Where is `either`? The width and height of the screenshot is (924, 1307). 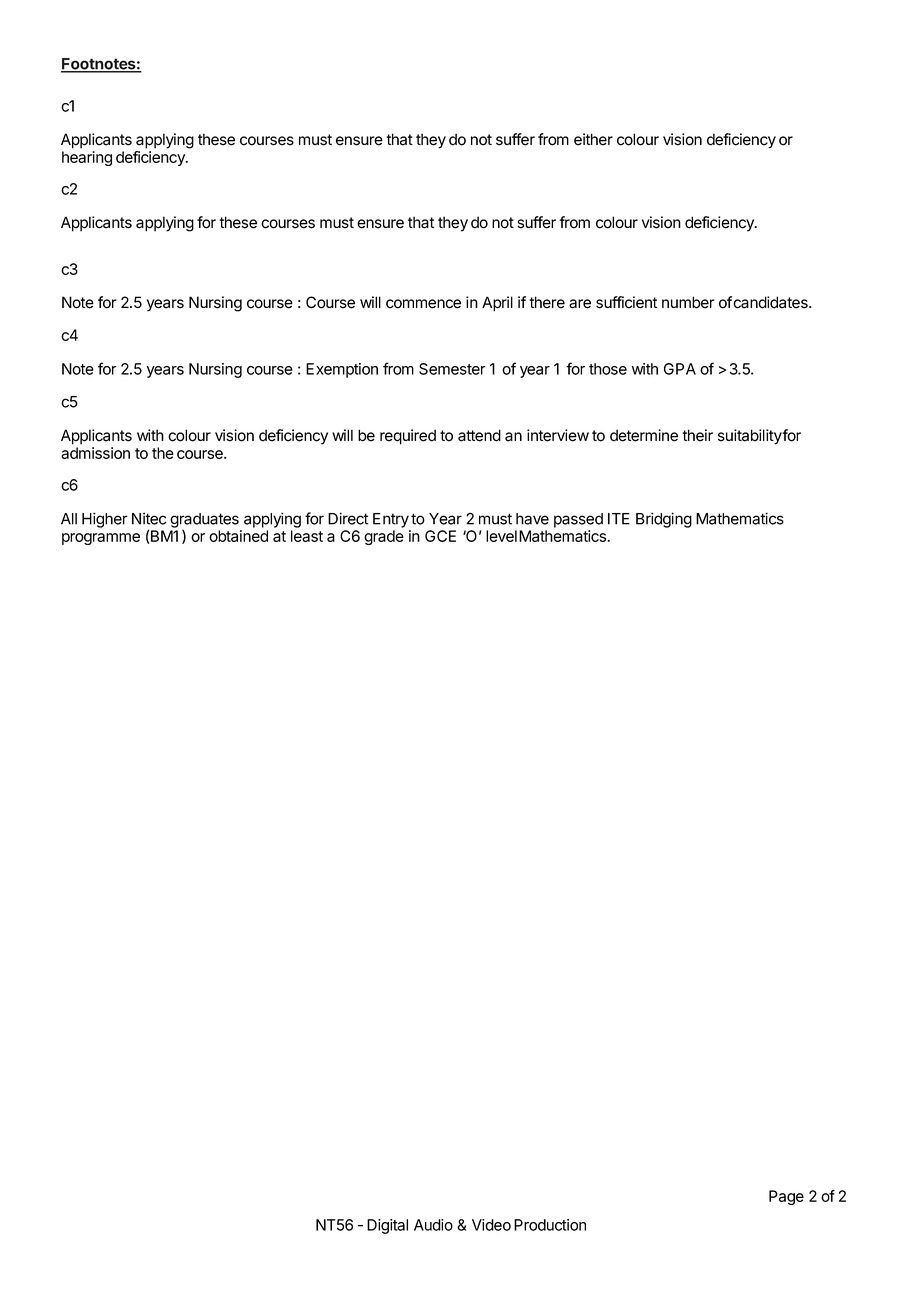 either is located at coordinates (593, 139).
